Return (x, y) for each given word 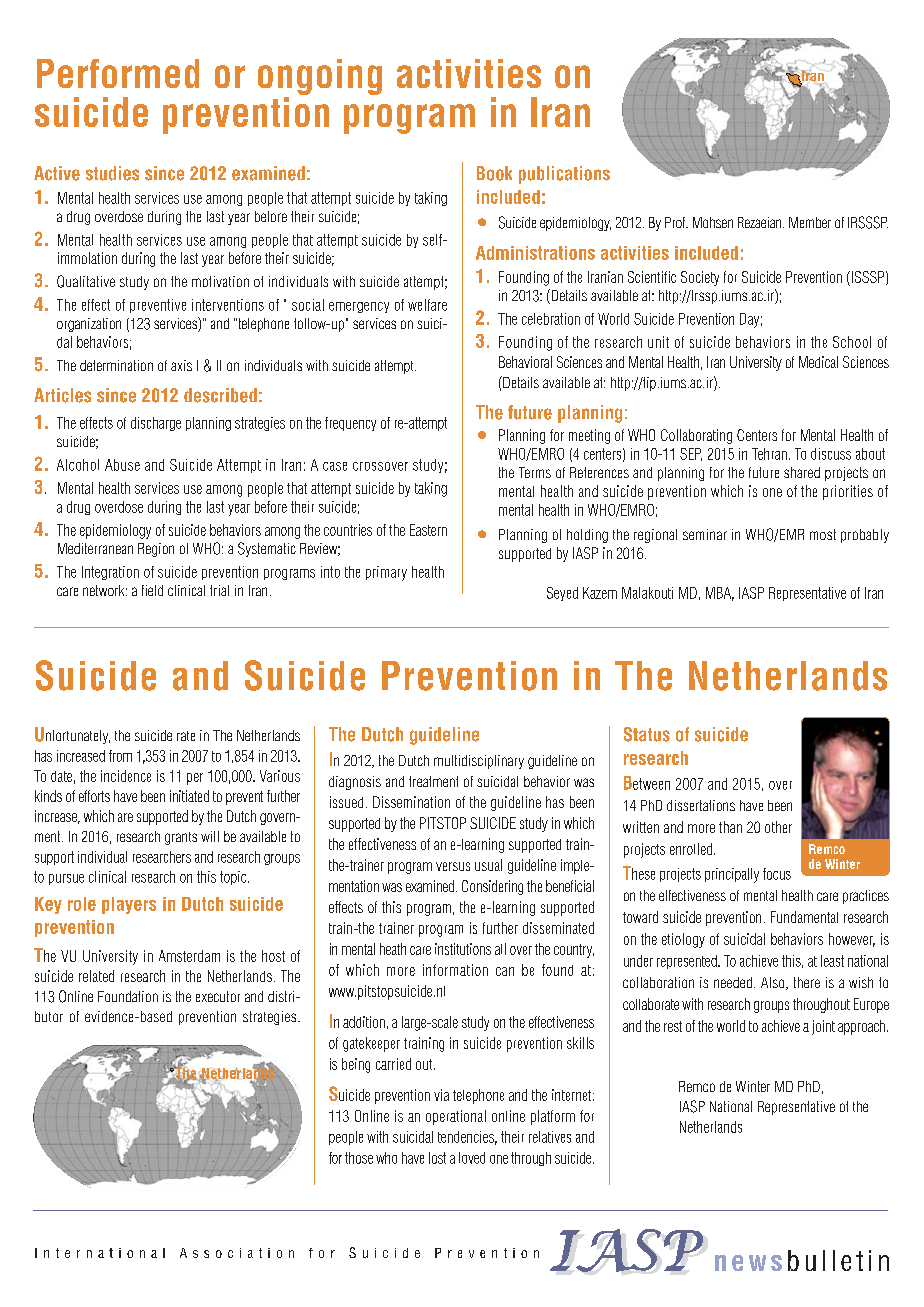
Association (237, 1253)
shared (802, 472)
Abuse (122, 465)
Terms (535, 472)
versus (453, 866)
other (778, 827)
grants (181, 838)
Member (810, 222)
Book (494, 173)
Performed (118, 73)
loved (472, 1158)
